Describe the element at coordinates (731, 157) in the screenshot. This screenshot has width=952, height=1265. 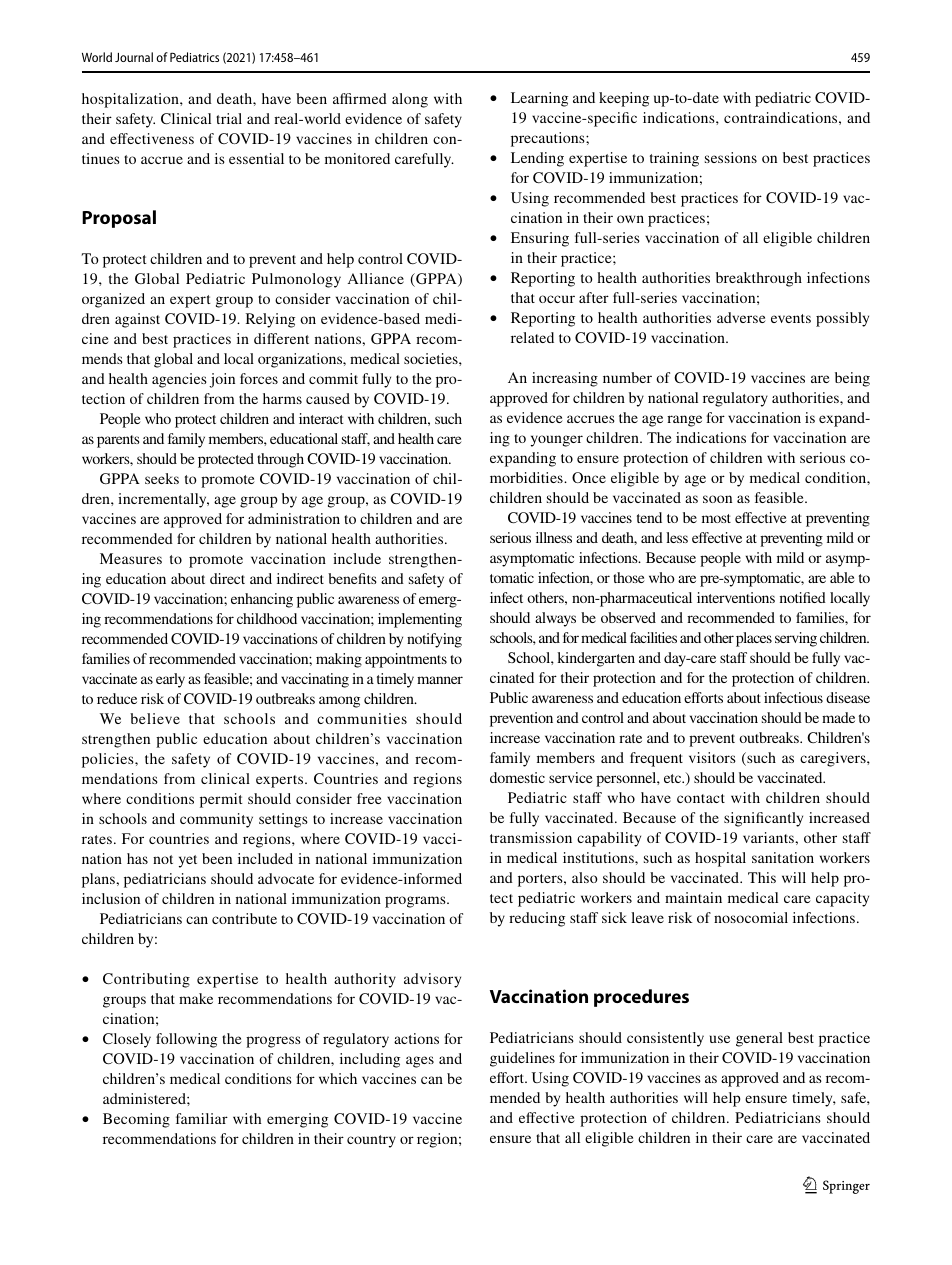
I see `sessions` at that location.
